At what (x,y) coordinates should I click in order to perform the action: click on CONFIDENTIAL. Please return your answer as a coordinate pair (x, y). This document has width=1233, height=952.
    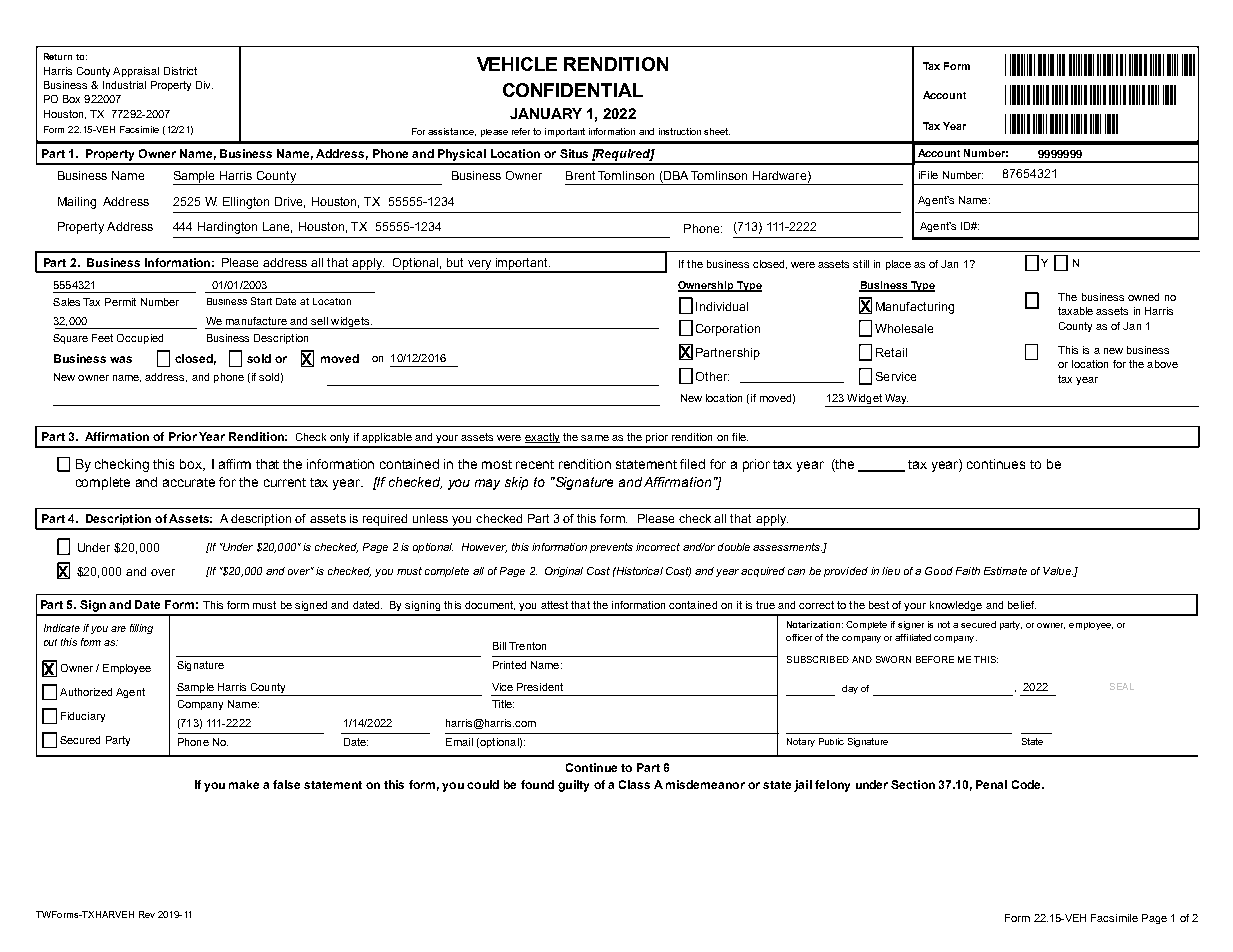
    Looking at the image, I should click on (573, 90).
